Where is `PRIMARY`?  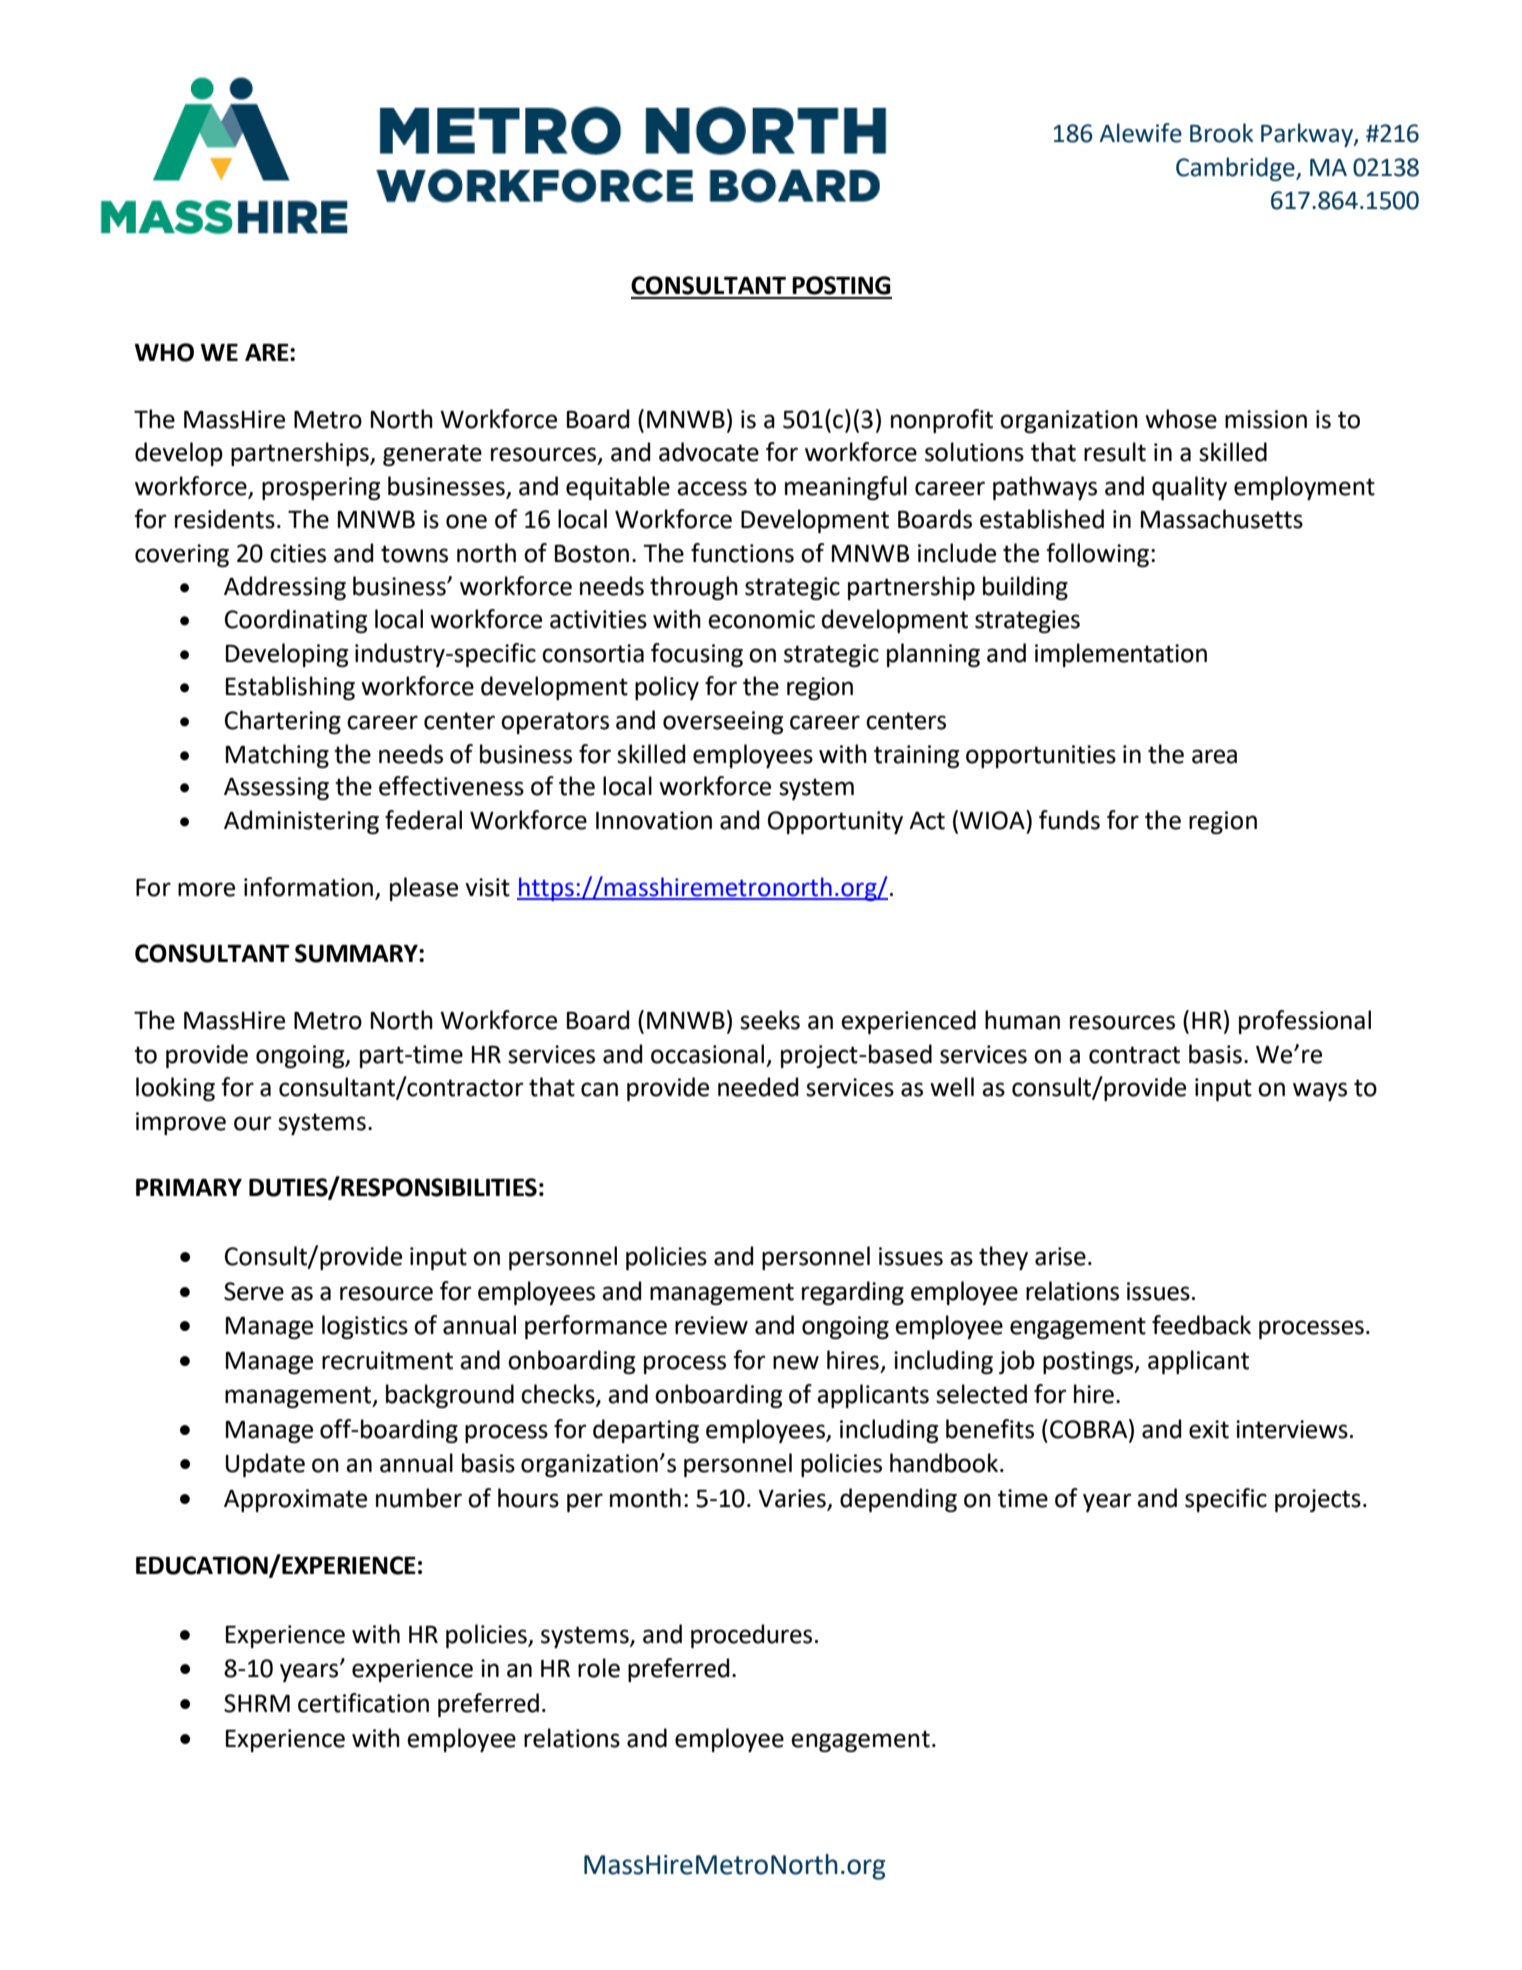
PRIMARY is located at coordinates (189, 1187).
